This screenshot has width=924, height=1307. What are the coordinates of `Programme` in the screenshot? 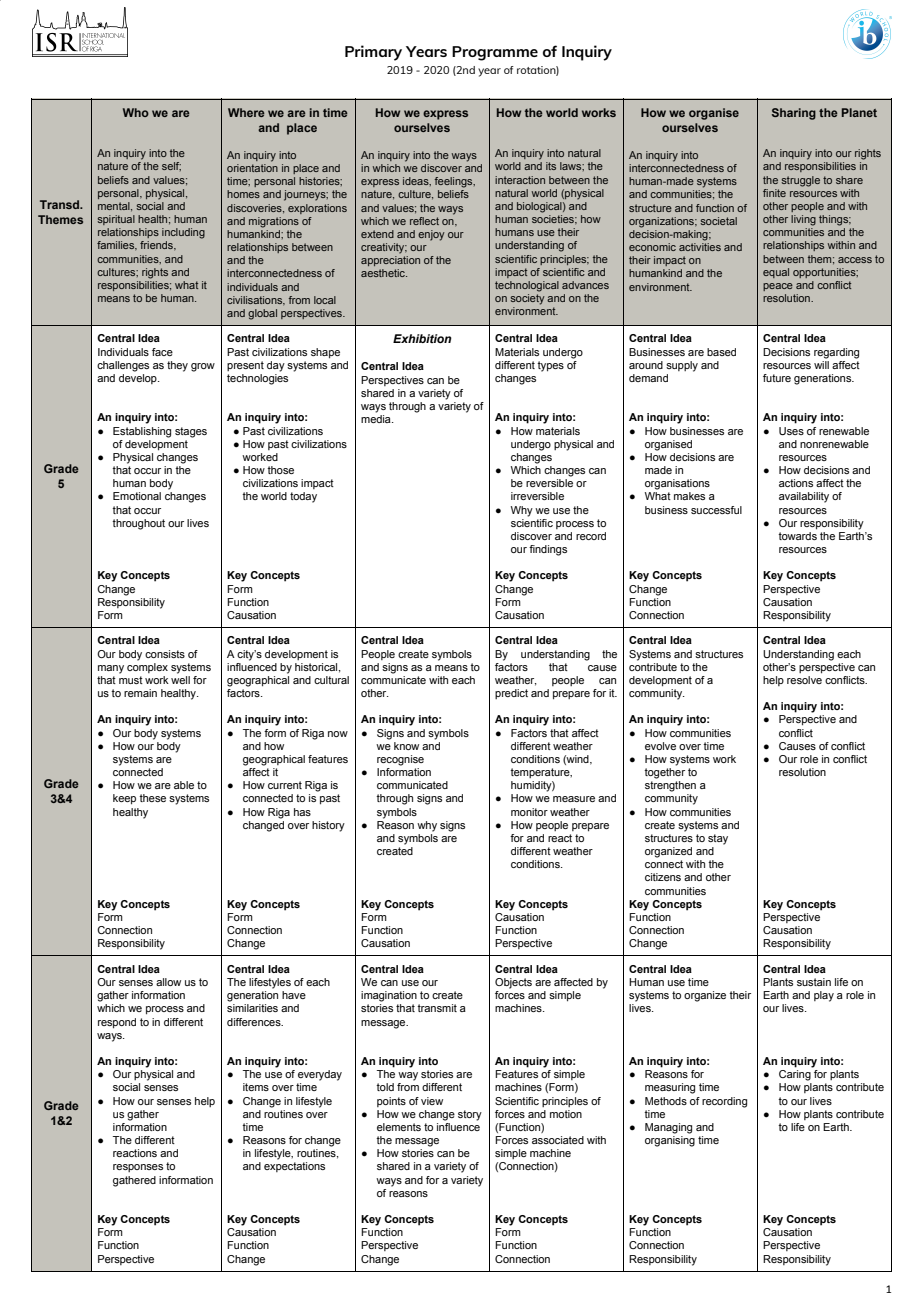 It's located at (495, 53).
